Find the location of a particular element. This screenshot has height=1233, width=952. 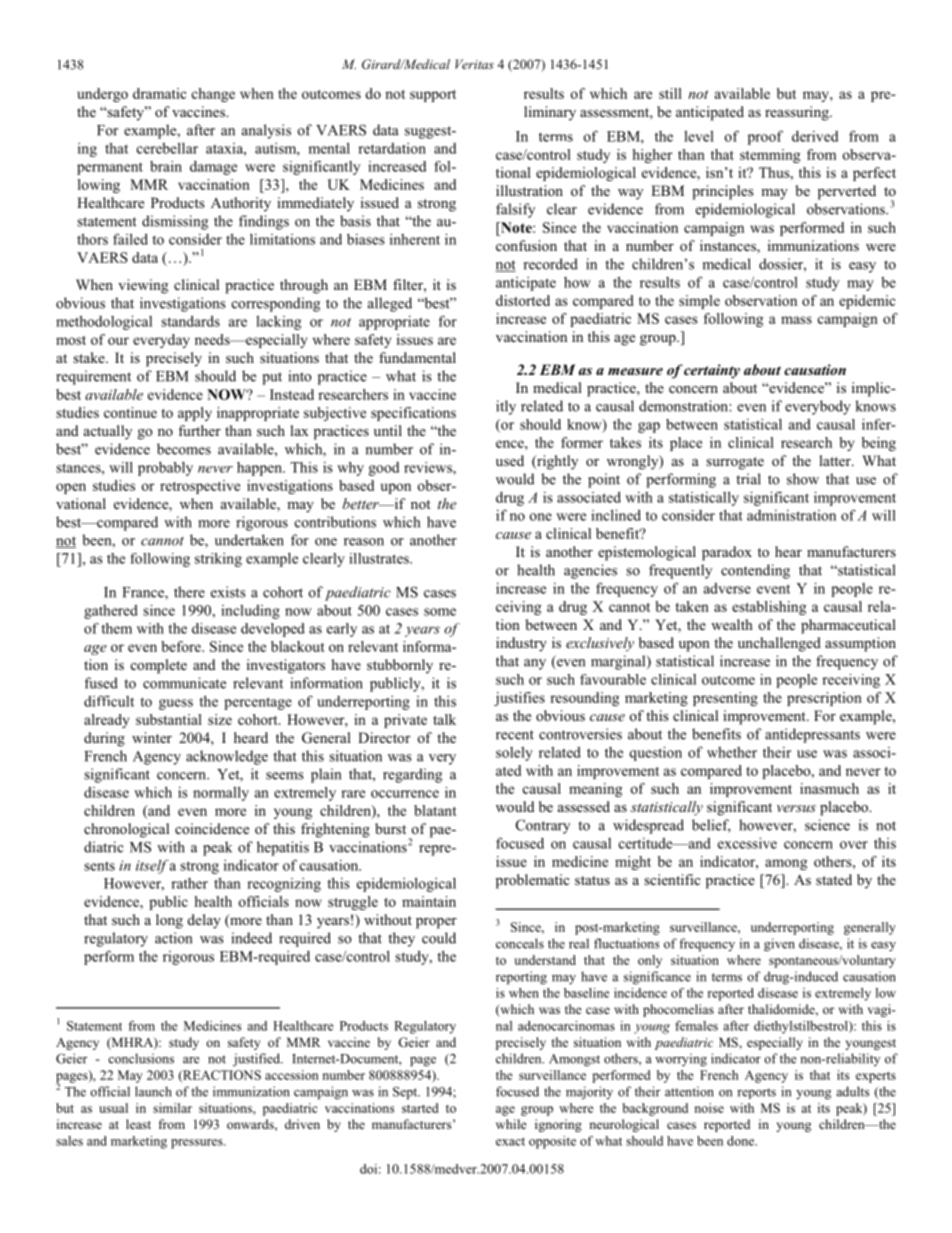

reassuring is located at coordinates (798, 113).
